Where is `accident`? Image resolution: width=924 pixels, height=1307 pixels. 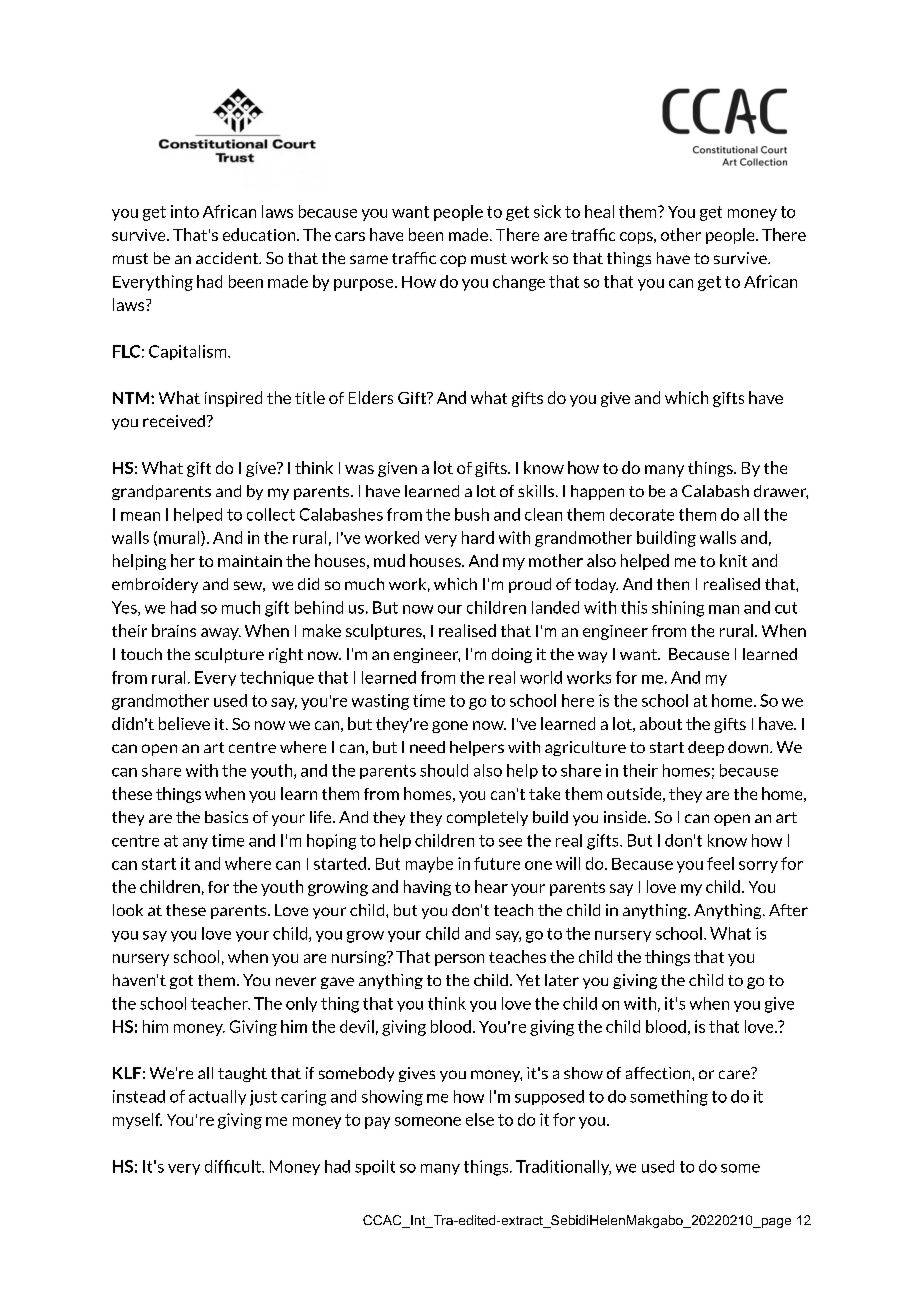 accident is located at coordinates (228, 258).
